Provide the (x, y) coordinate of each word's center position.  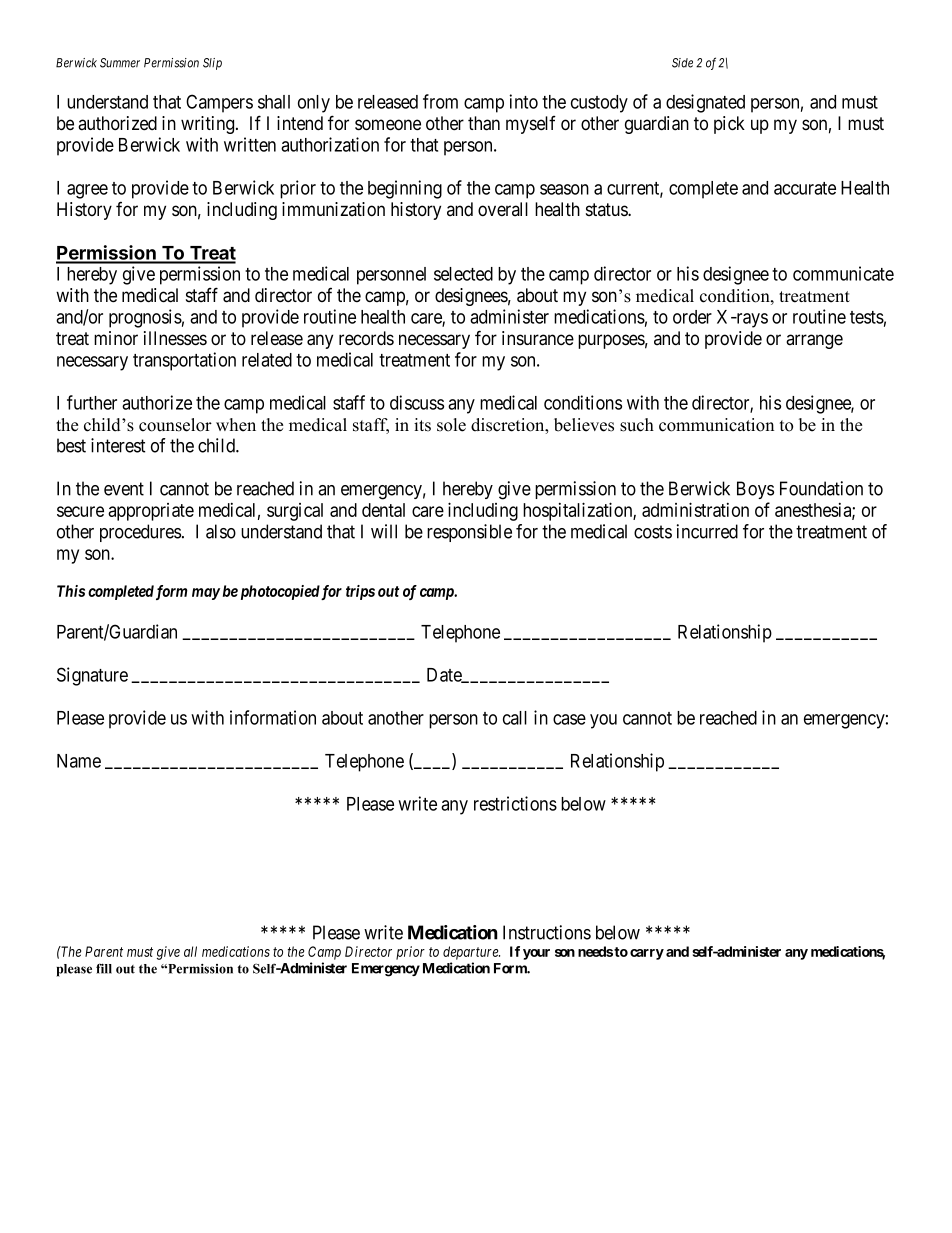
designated (705, 103)
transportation (184, 361)
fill (104, 968)
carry (647, 954)
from (440, 101)
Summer (120, 63)
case (569, 719)
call (515, 718)
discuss (417, 402)
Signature (92, 676)
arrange (814, 341)
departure (471, 953)
